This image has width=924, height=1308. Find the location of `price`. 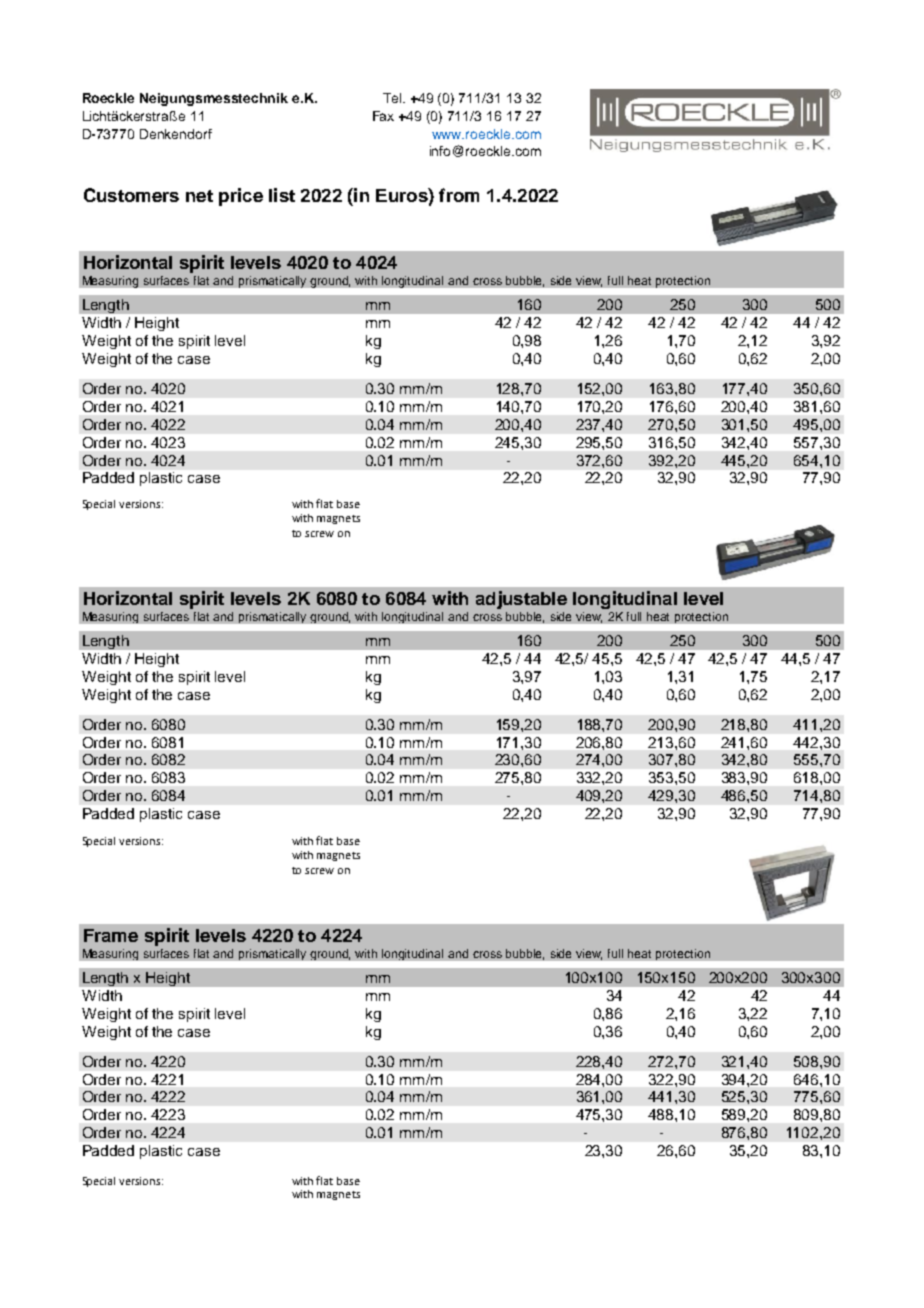

price is located at coordinates (241, 197).
